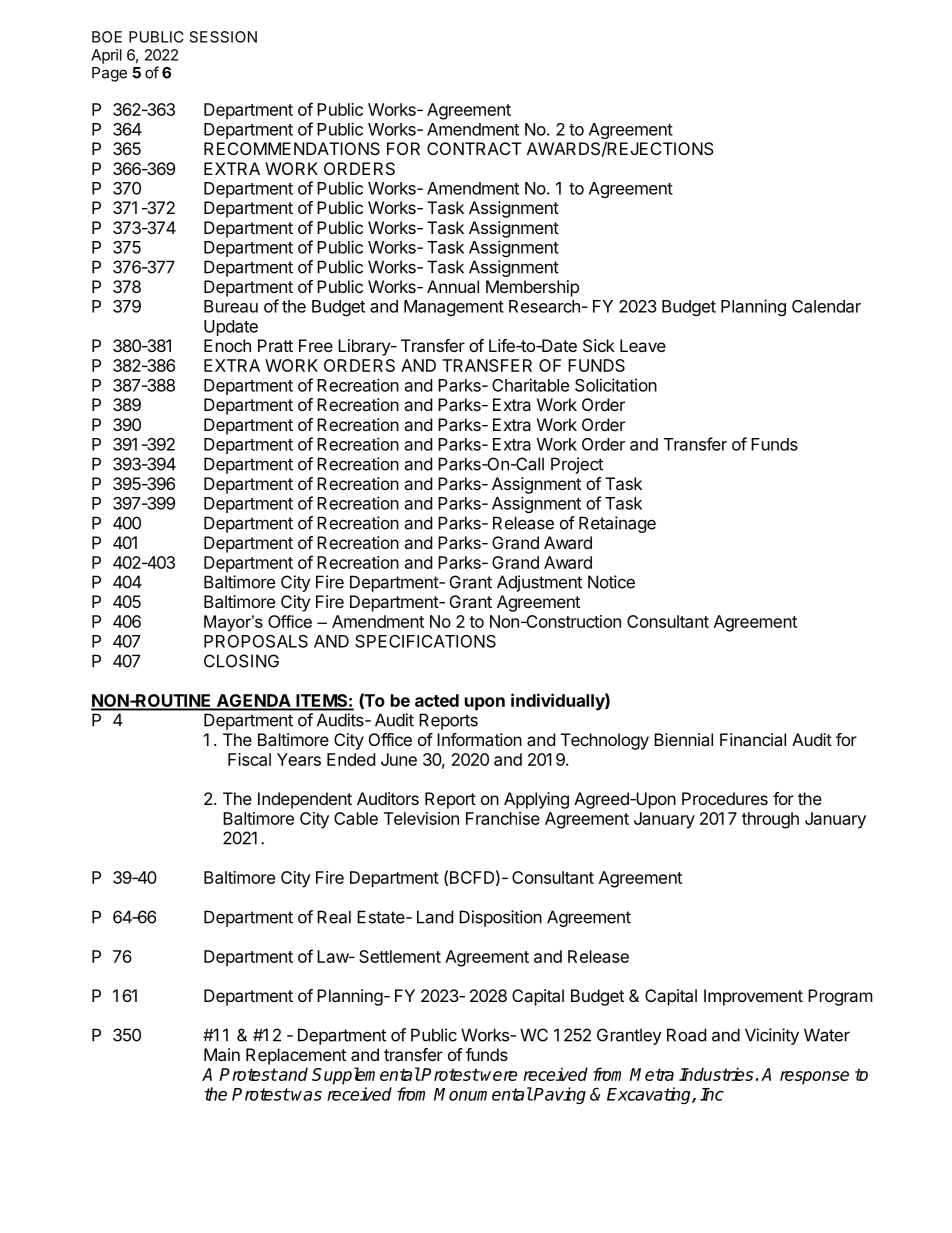 The width and height of the screenshot is (952, 1233). I want to click on Franchise, so click(503, 818).
